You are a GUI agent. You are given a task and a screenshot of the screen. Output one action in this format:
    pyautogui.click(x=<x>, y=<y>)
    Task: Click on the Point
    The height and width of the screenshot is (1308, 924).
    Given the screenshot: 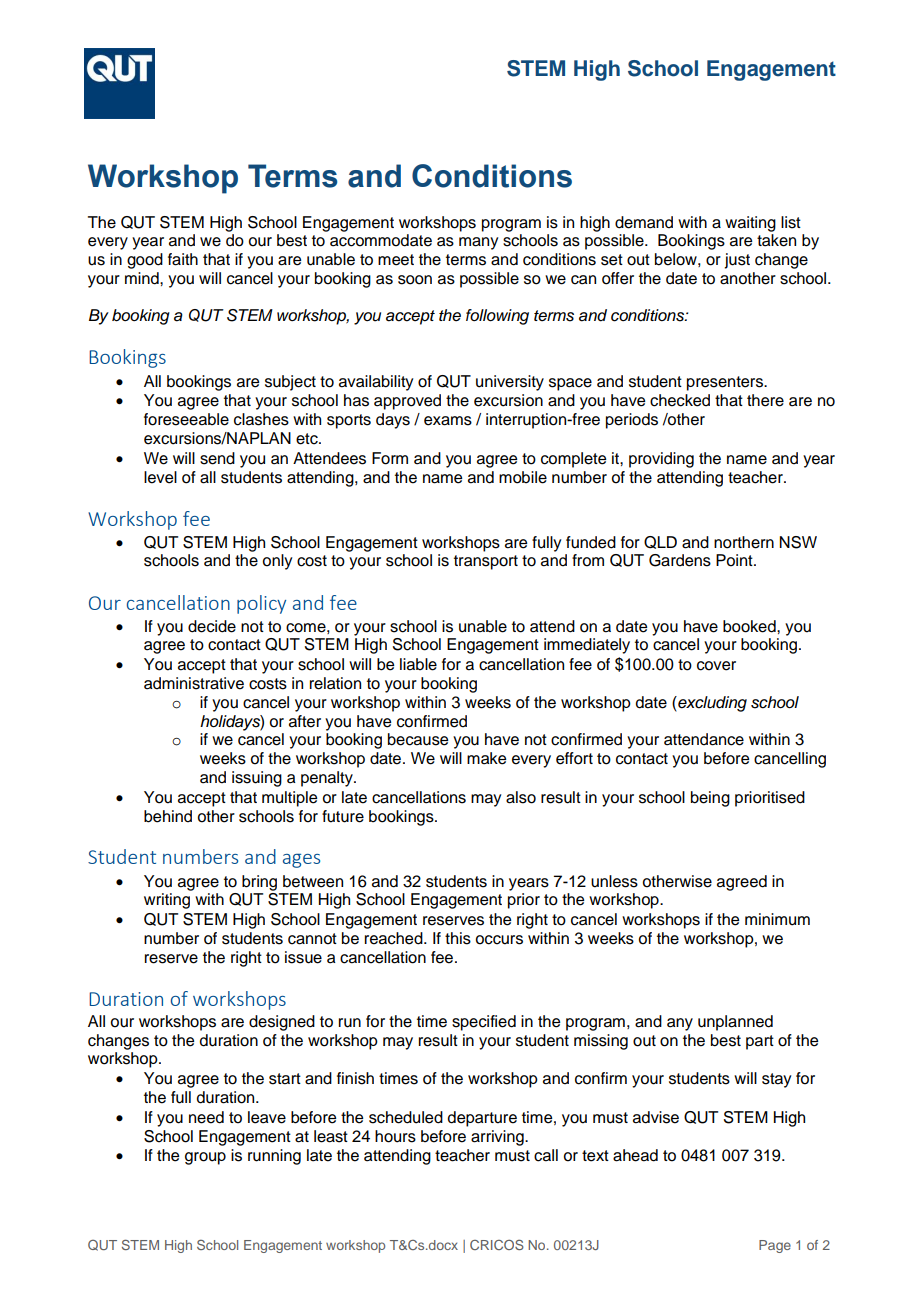 What is the action you would take?
    pyautogui.click(x=735, y=560)
